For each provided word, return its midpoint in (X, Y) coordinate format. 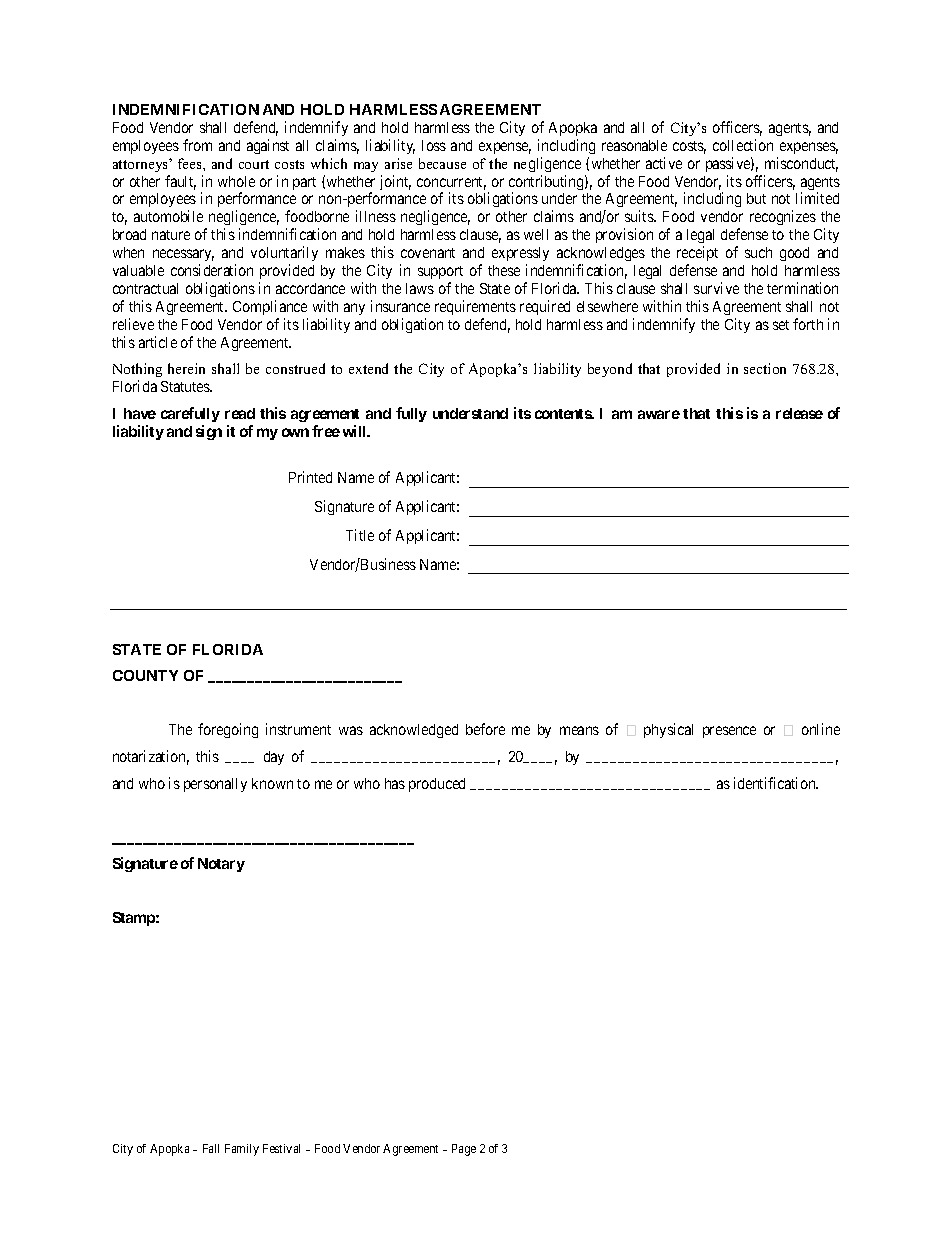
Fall (211, 1148)
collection (743, 145)
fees (191, 163)
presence (729, 732)
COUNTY (145, 675)
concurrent (451, 183)
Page (464, 1150)
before (485, 729)
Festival (281, 1148)
